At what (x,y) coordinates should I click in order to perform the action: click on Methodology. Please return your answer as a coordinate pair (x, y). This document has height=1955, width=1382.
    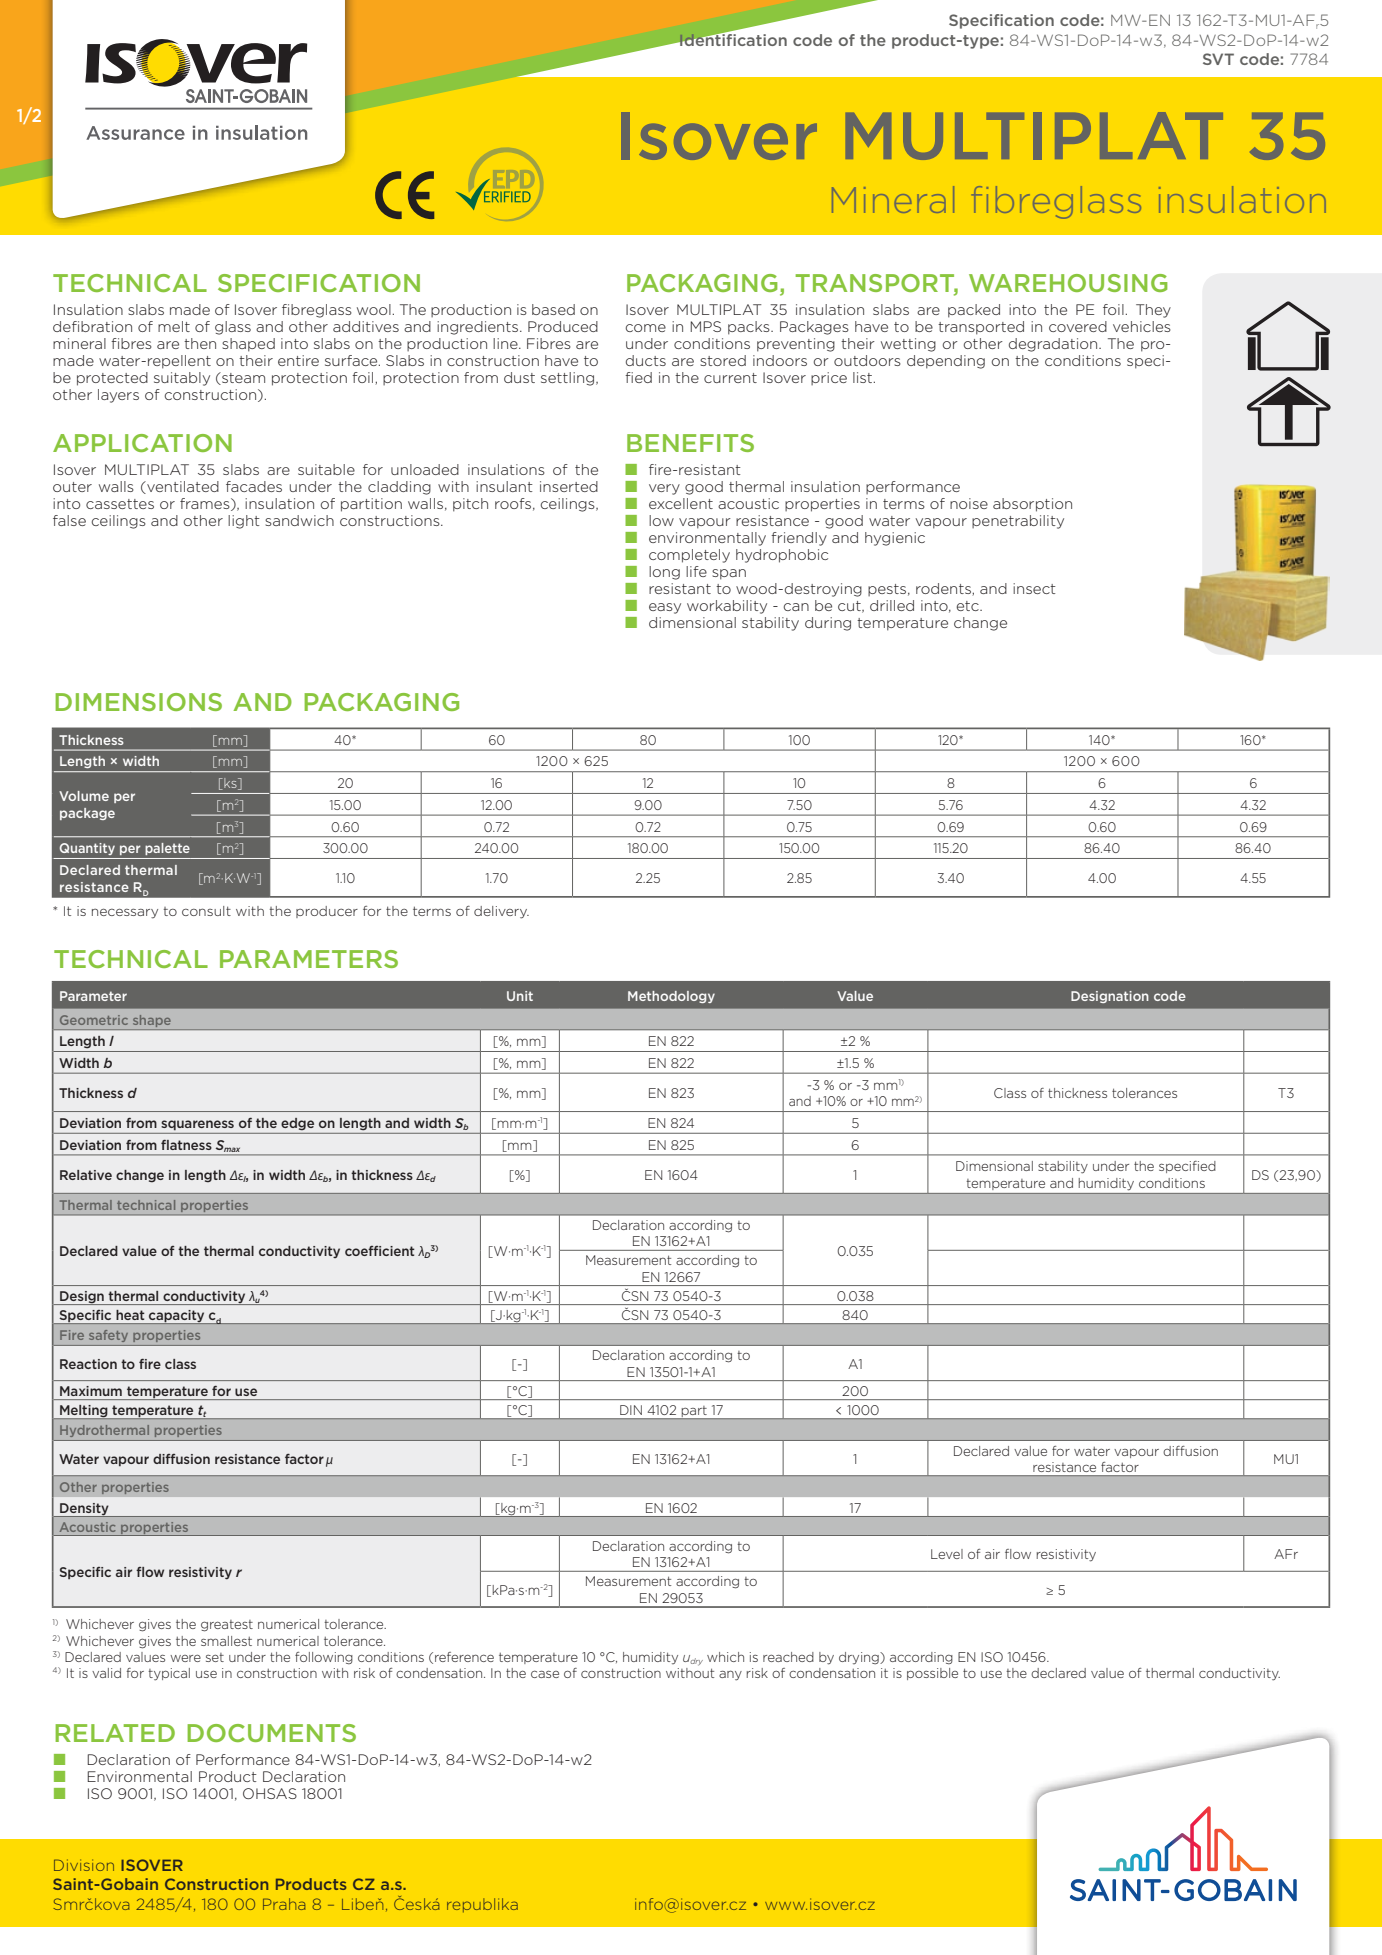
    Looking at the image, I should click on (671, 997).
